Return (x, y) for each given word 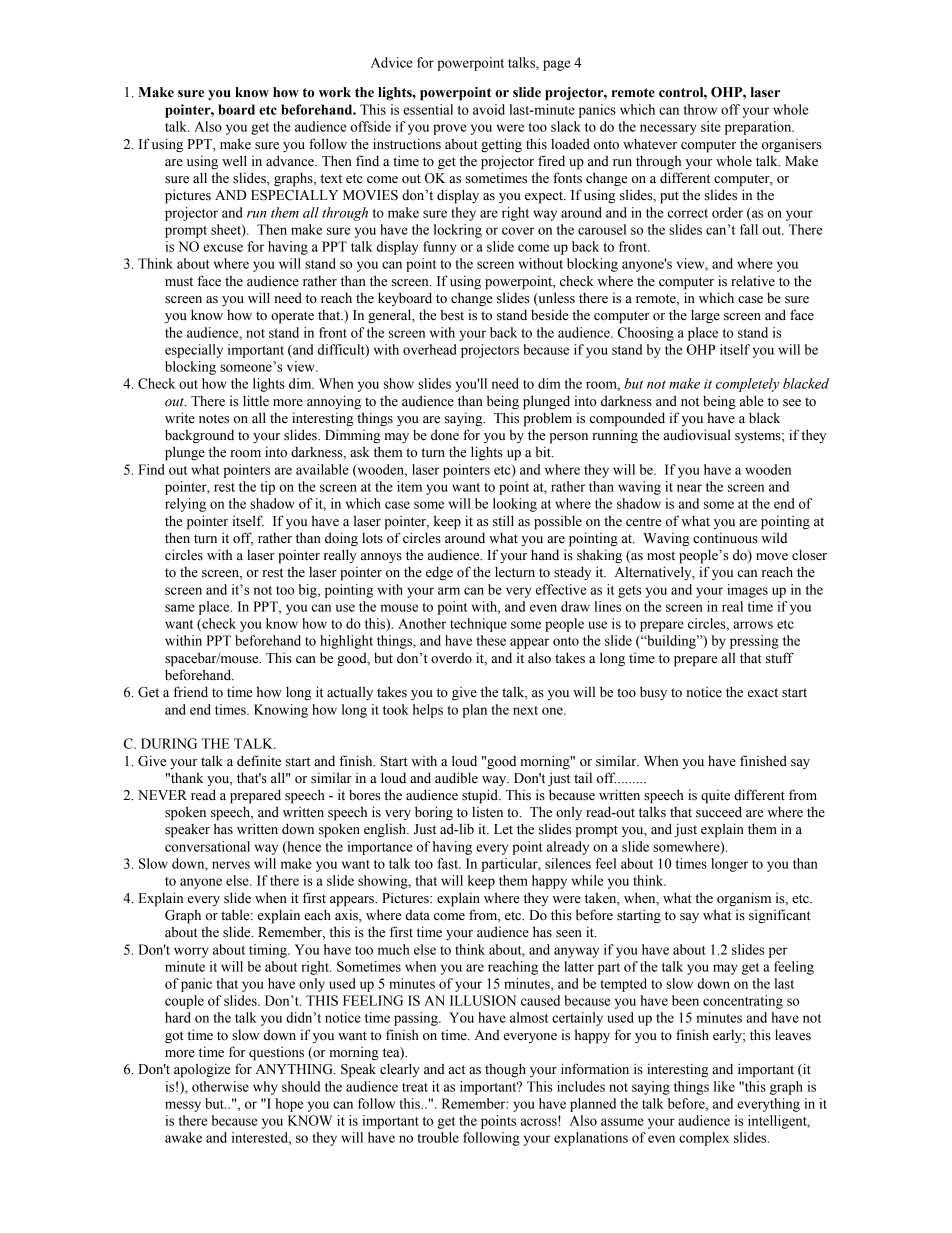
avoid (489, 109)
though (505, 1070)
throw (700, 109)
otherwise (220, 1086)
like (724, 1086)
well (234, 160)
